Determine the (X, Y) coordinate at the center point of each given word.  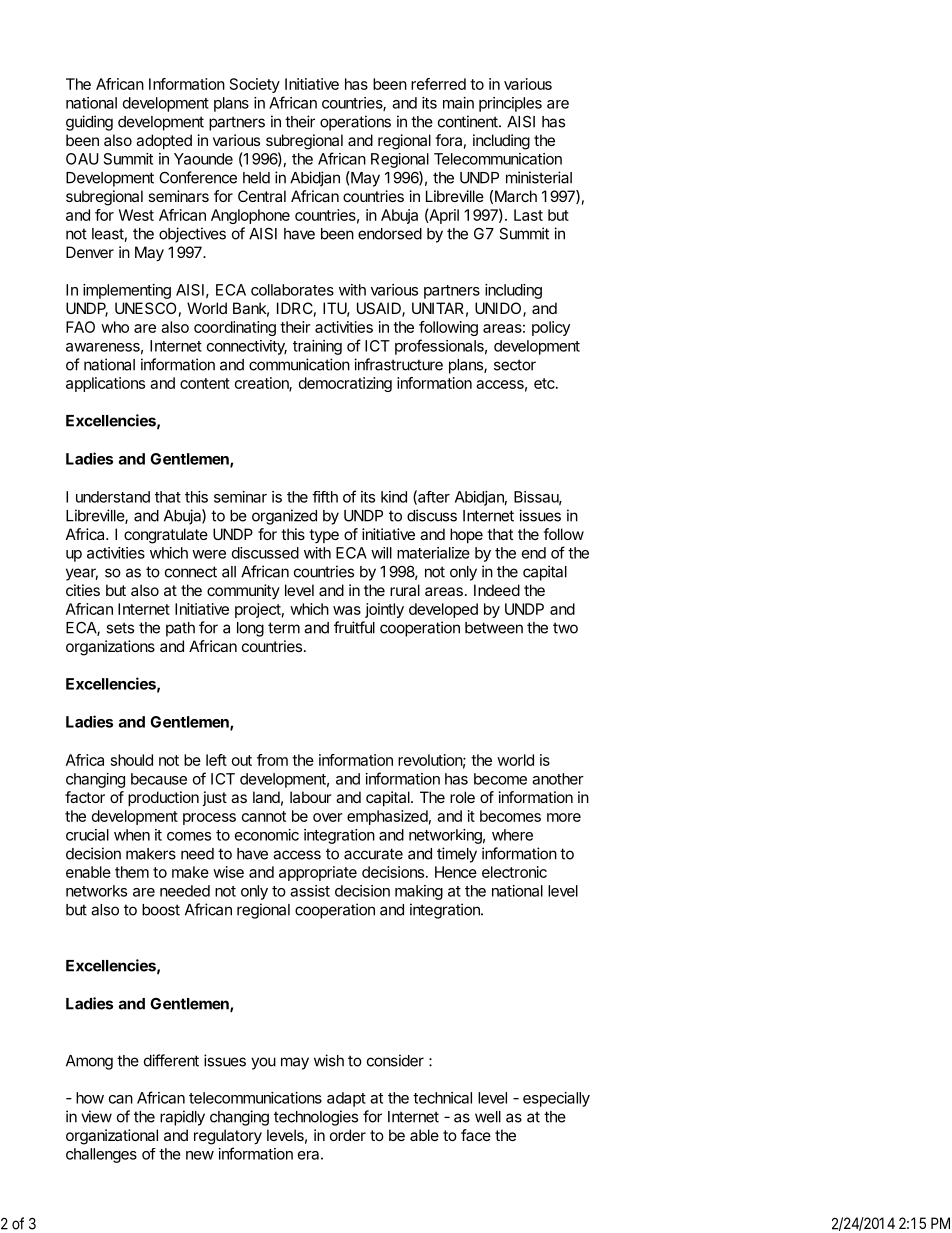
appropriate (318, 873)
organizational (112, 1137)
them (132, 872)
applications (105, 384)
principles (510, 104)
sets (120, 628)
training (317, 347)
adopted (164, 141)
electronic (514, 872)
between (494, 628)
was (347, 610)
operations (355, 123)
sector (515, 365)
